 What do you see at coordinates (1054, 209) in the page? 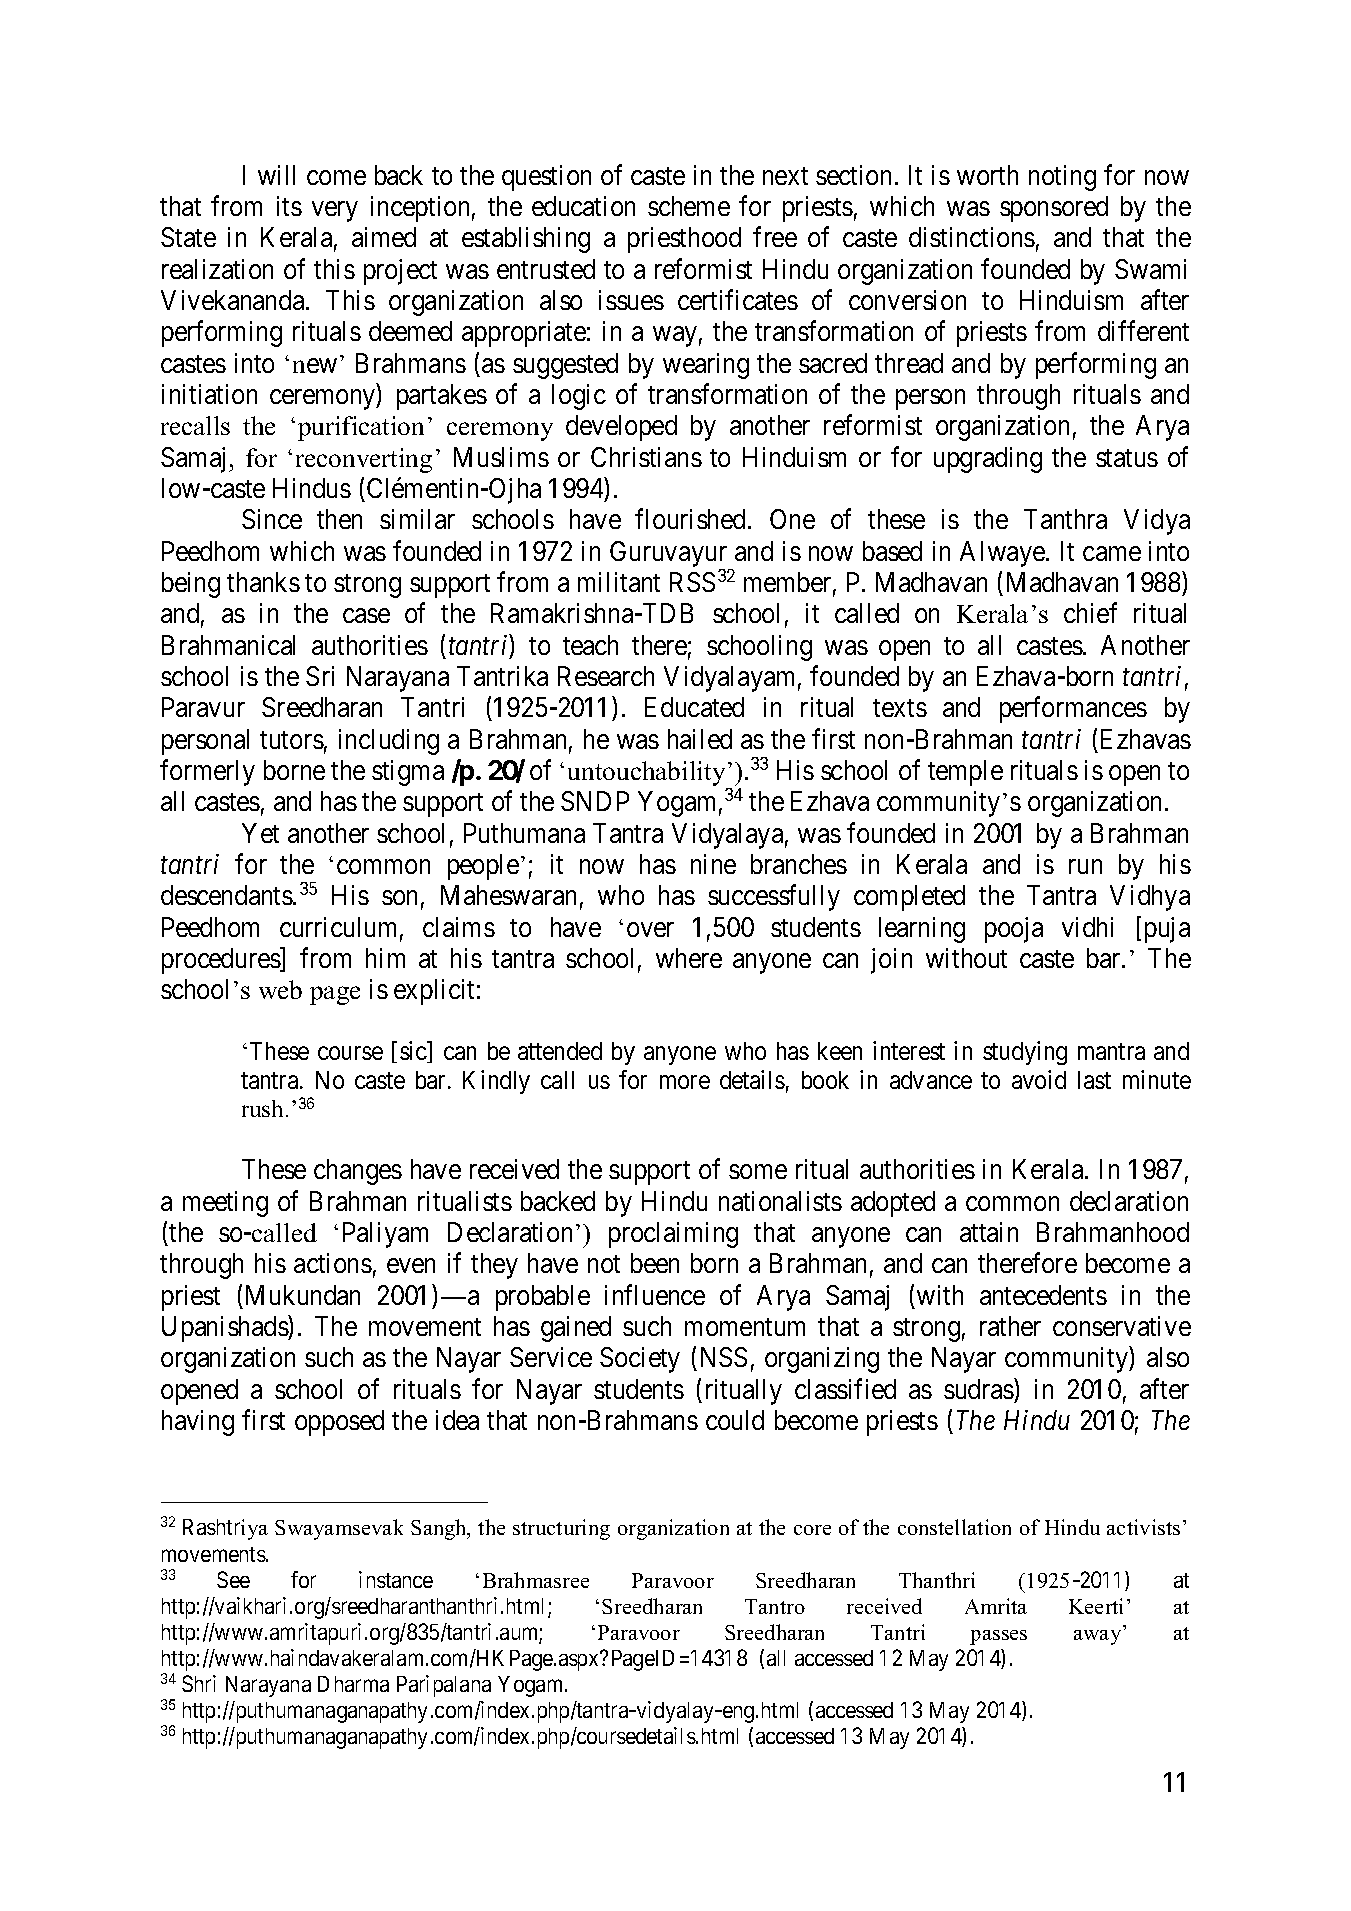
I see `sponsored` at bounding box center [1054, 209].
